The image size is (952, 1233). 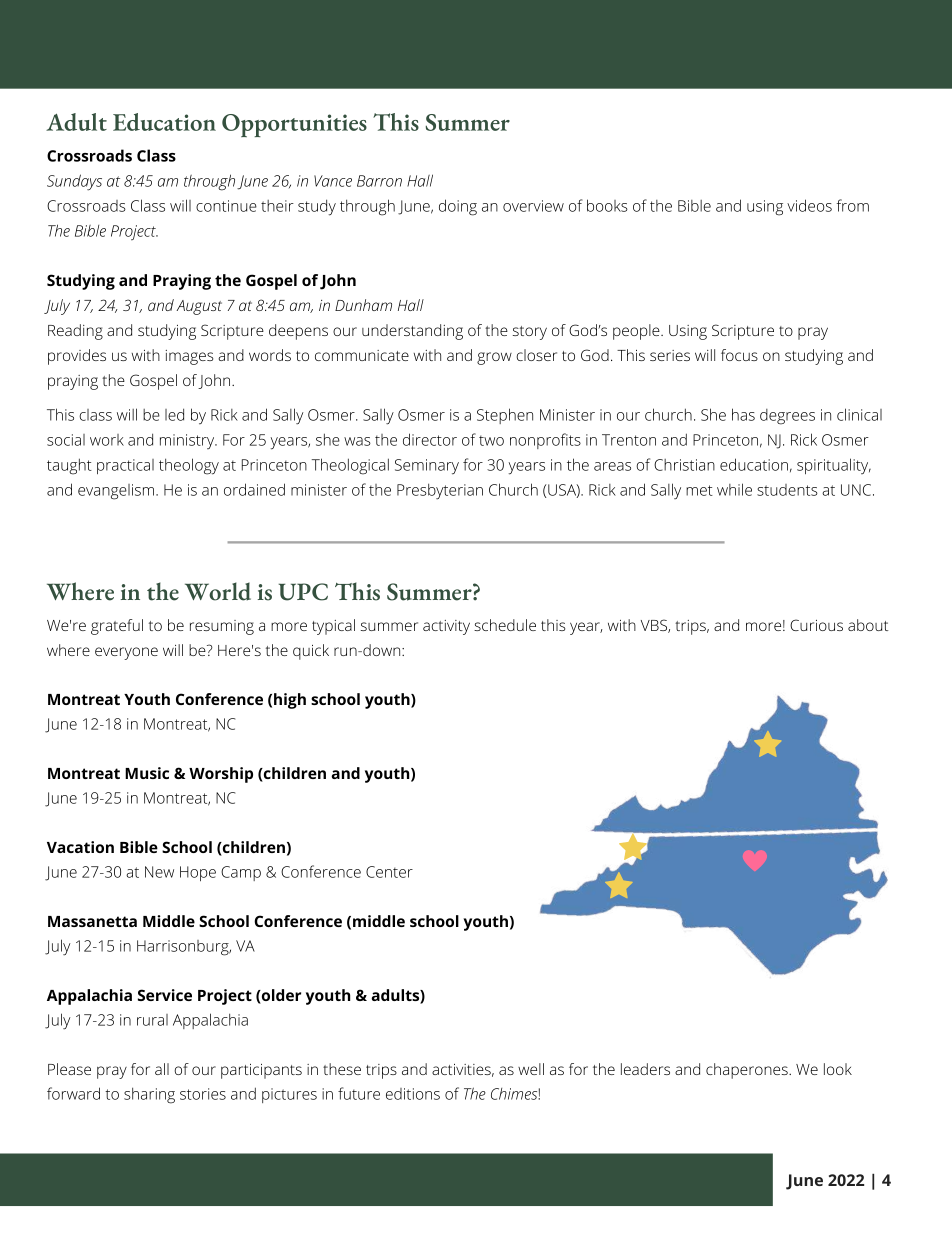 What do you see at coordinates (494, 358) in the screenshot?
I see `grow` at bounding box center [494, 358].
